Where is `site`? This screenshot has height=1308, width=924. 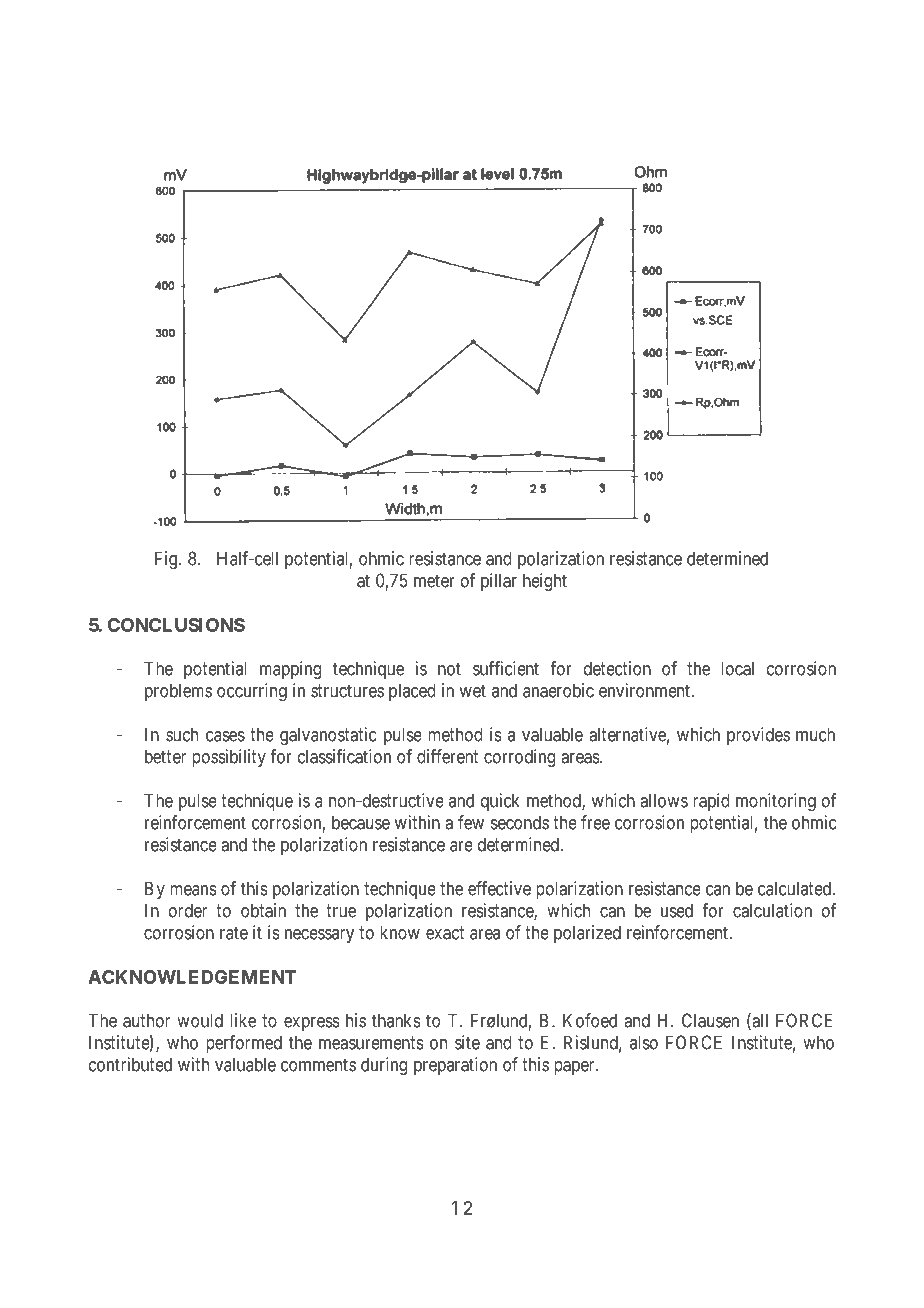
site is located at coordinates (467, 1042).
